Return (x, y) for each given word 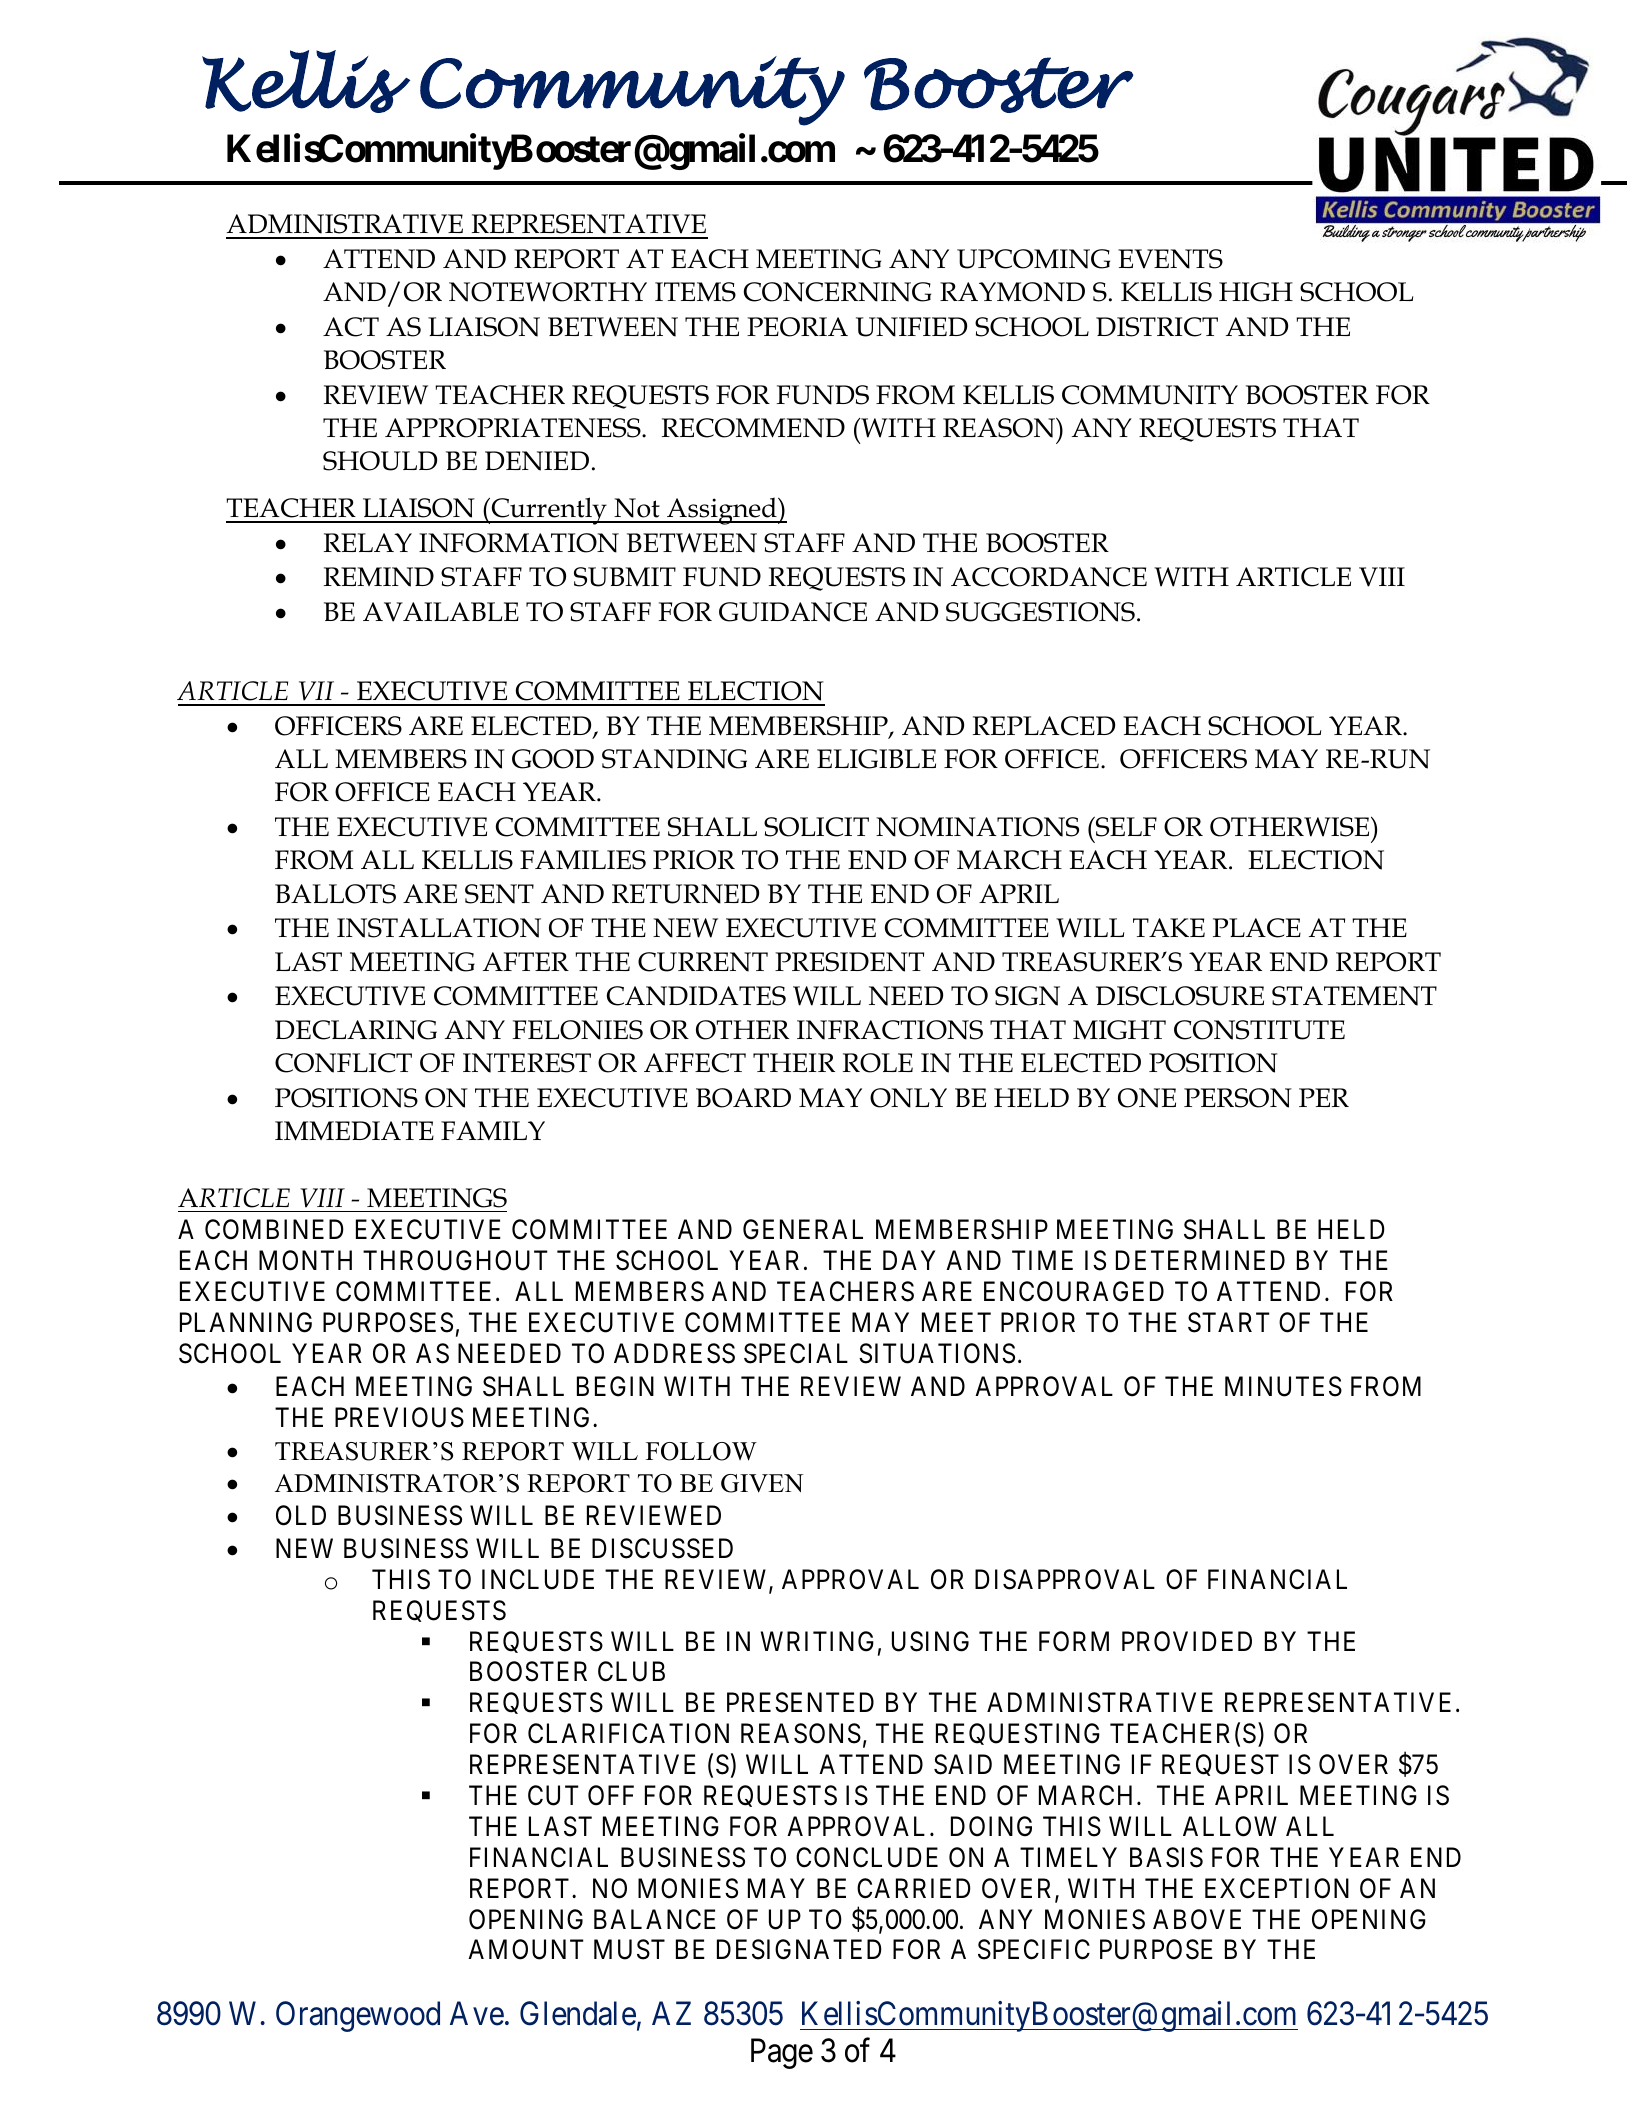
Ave (477, 2013)
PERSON (1238, 1098)
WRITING (817, 1641)
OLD (301, 1515)
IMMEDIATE (354, 1131)
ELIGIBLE (876, 759)
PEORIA (797, 327)
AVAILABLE (441, 612)
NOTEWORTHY (548, 292)
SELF (1125, 827)
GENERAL (803, 1229)
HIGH (1256, 292)
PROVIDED (1187, 1641)
